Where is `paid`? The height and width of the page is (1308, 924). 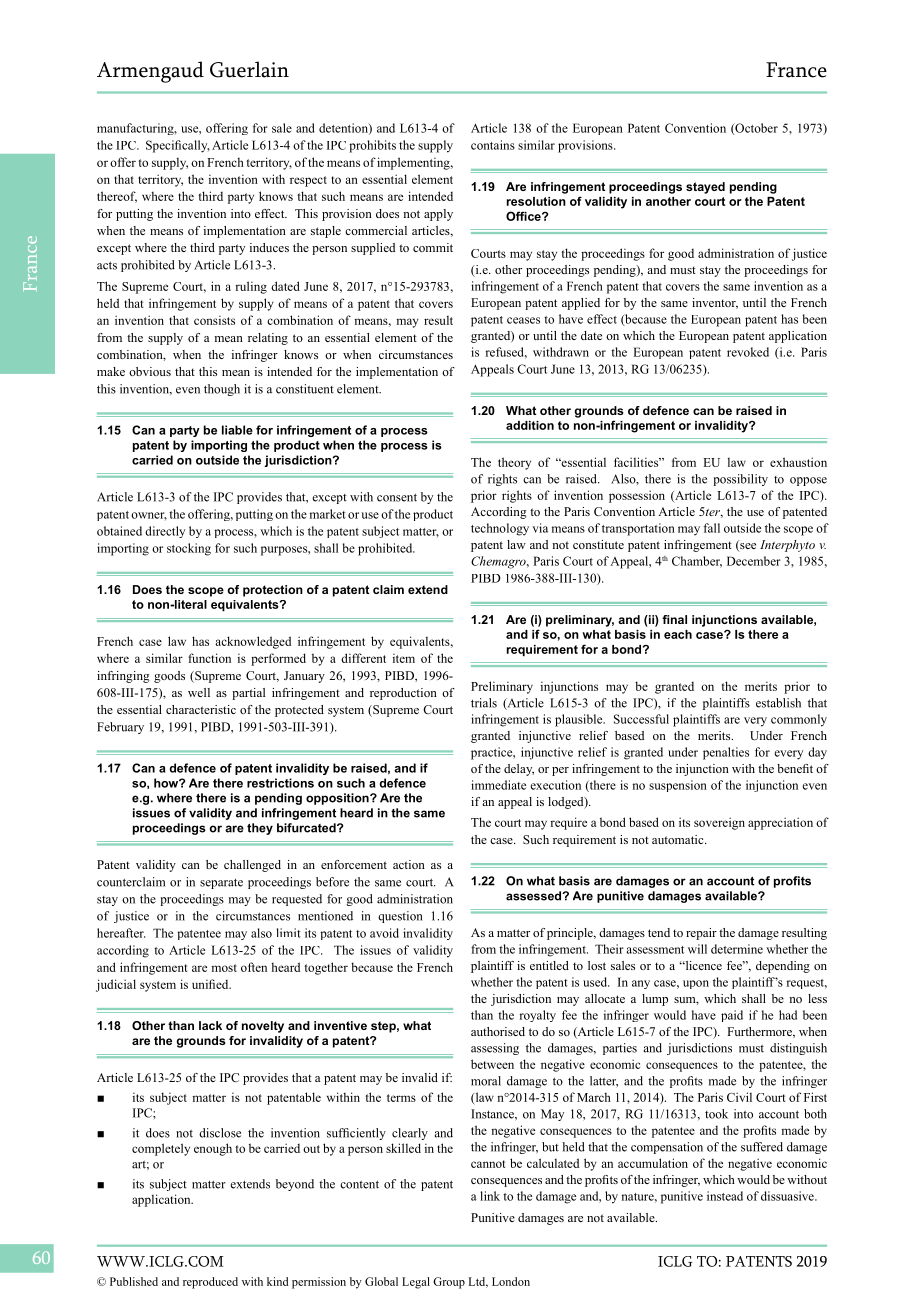
paid is located at coordinates (732, 1016).
